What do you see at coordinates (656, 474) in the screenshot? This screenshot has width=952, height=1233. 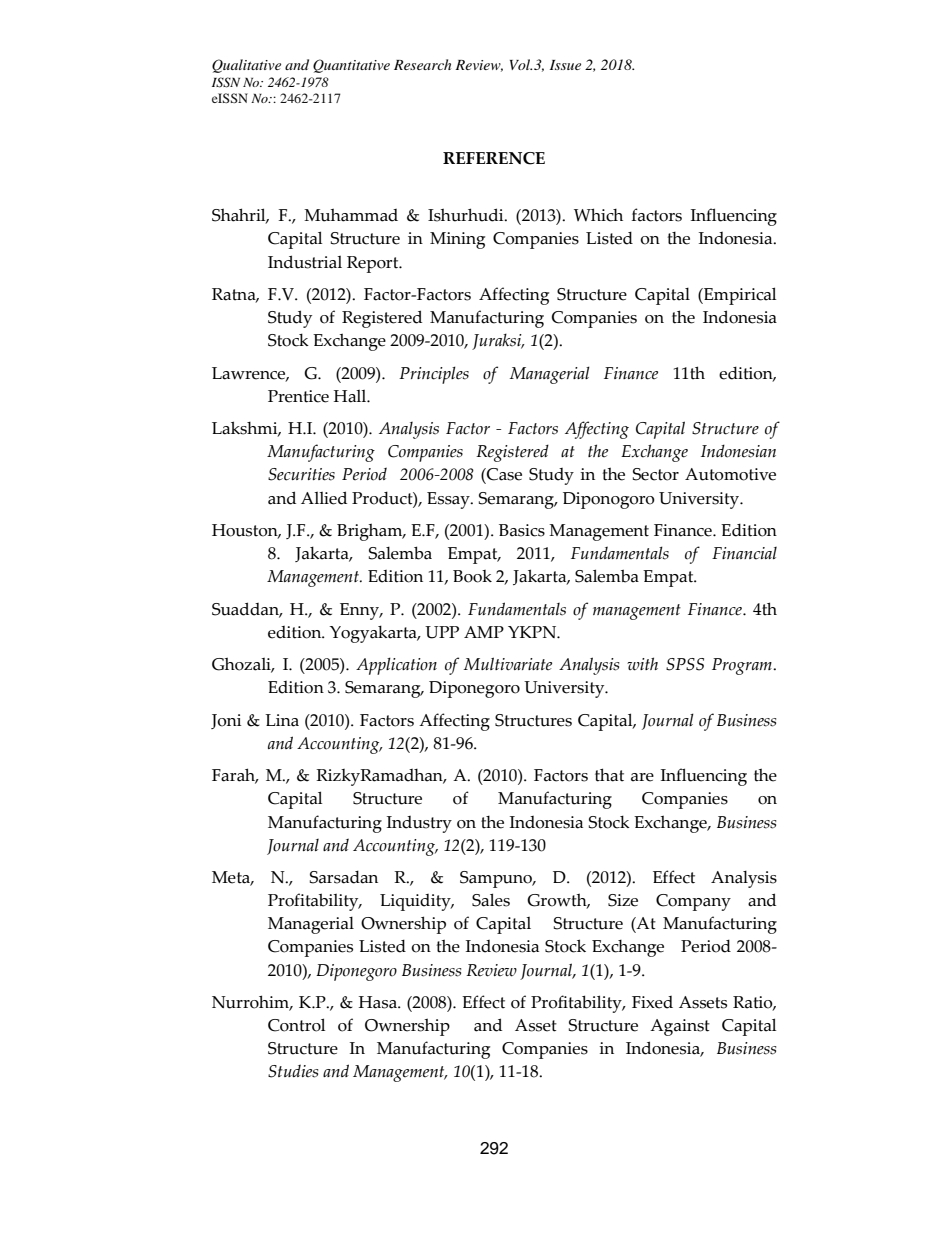 I see `Sector` at bounding box center [656, 474].
